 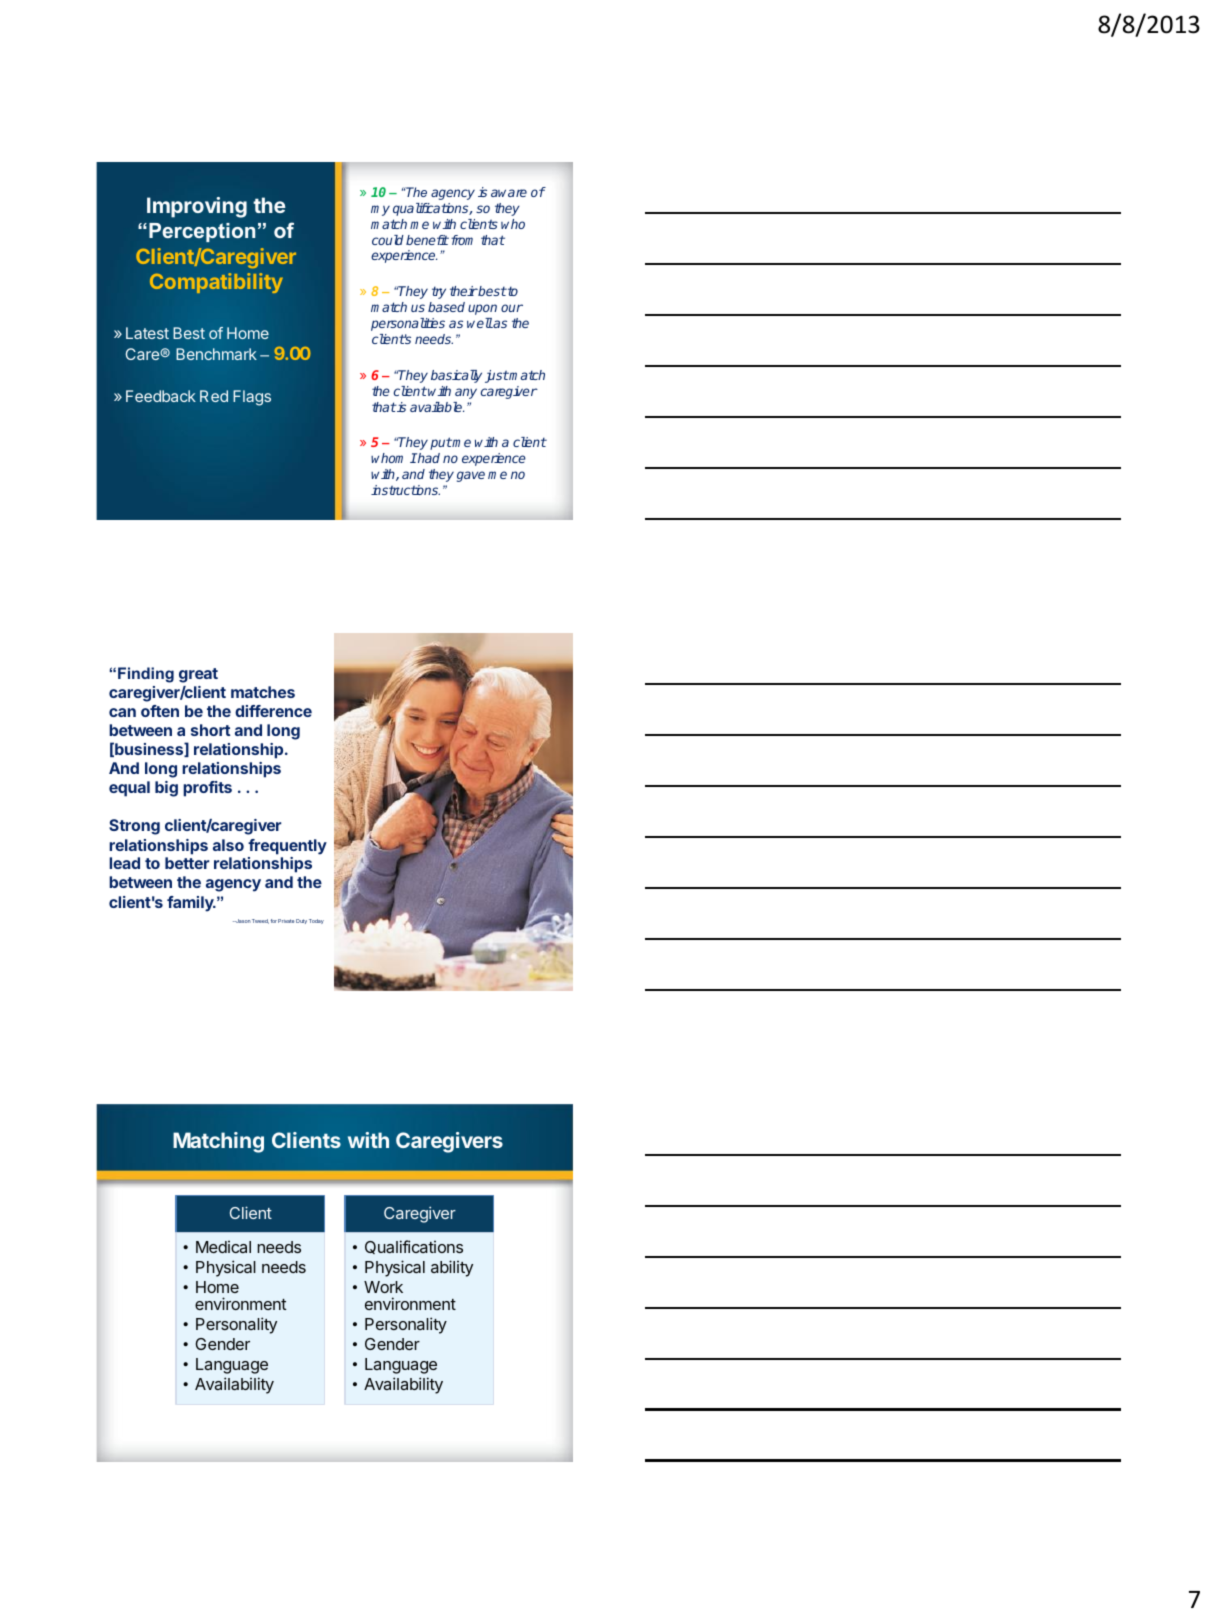 What do you see at coordinates (223, 1247) in the screenshot?
I see `Medical` at bounding box center [223, 1247].
